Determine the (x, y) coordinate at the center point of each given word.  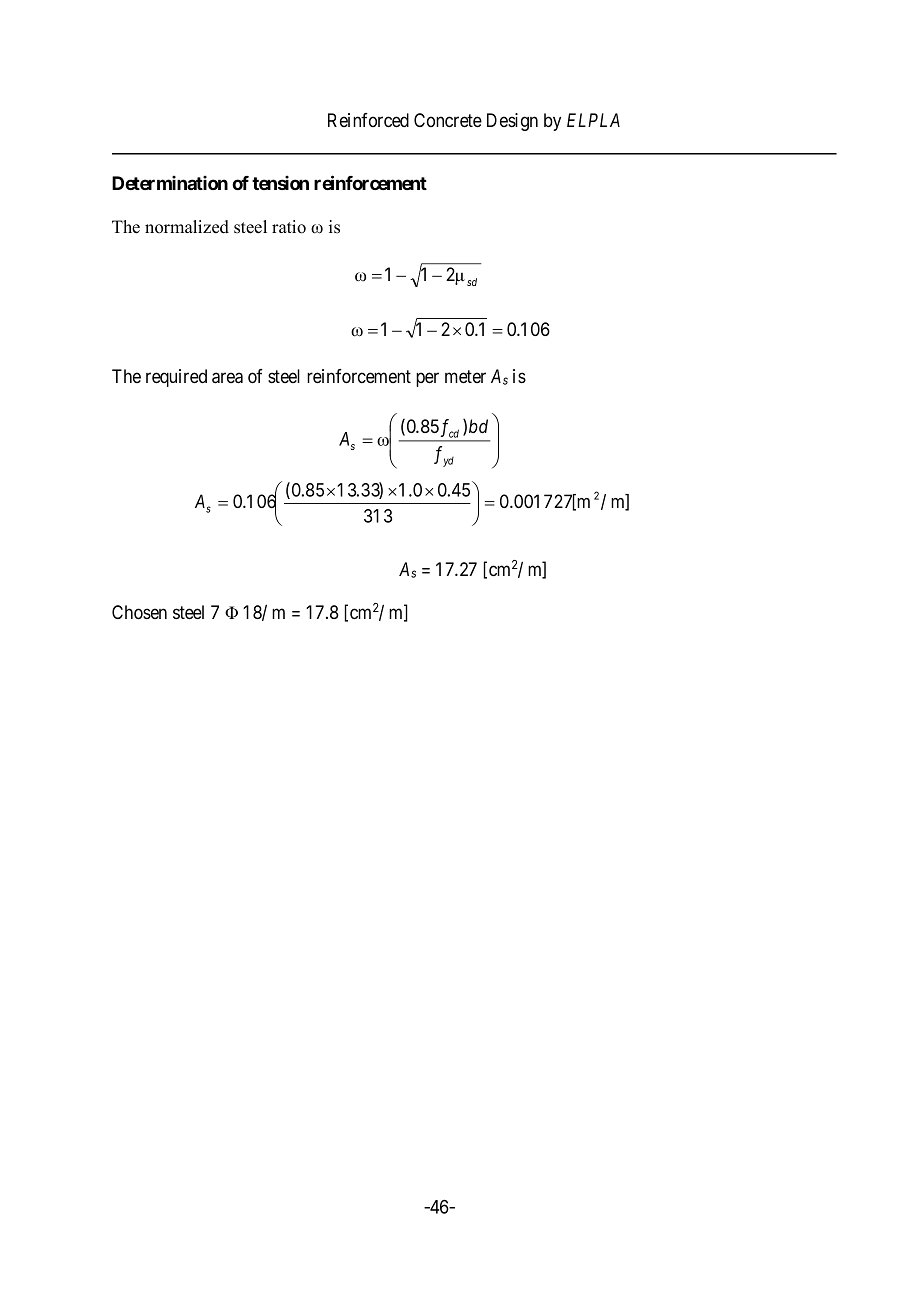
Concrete (448, 120)
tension (280, 183)
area (227, 378)
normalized (187, 227)
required (176, 378)
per (427, 379)
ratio (289, 227)
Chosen (139, 612)
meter (465, 376)
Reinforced (368, 120)
